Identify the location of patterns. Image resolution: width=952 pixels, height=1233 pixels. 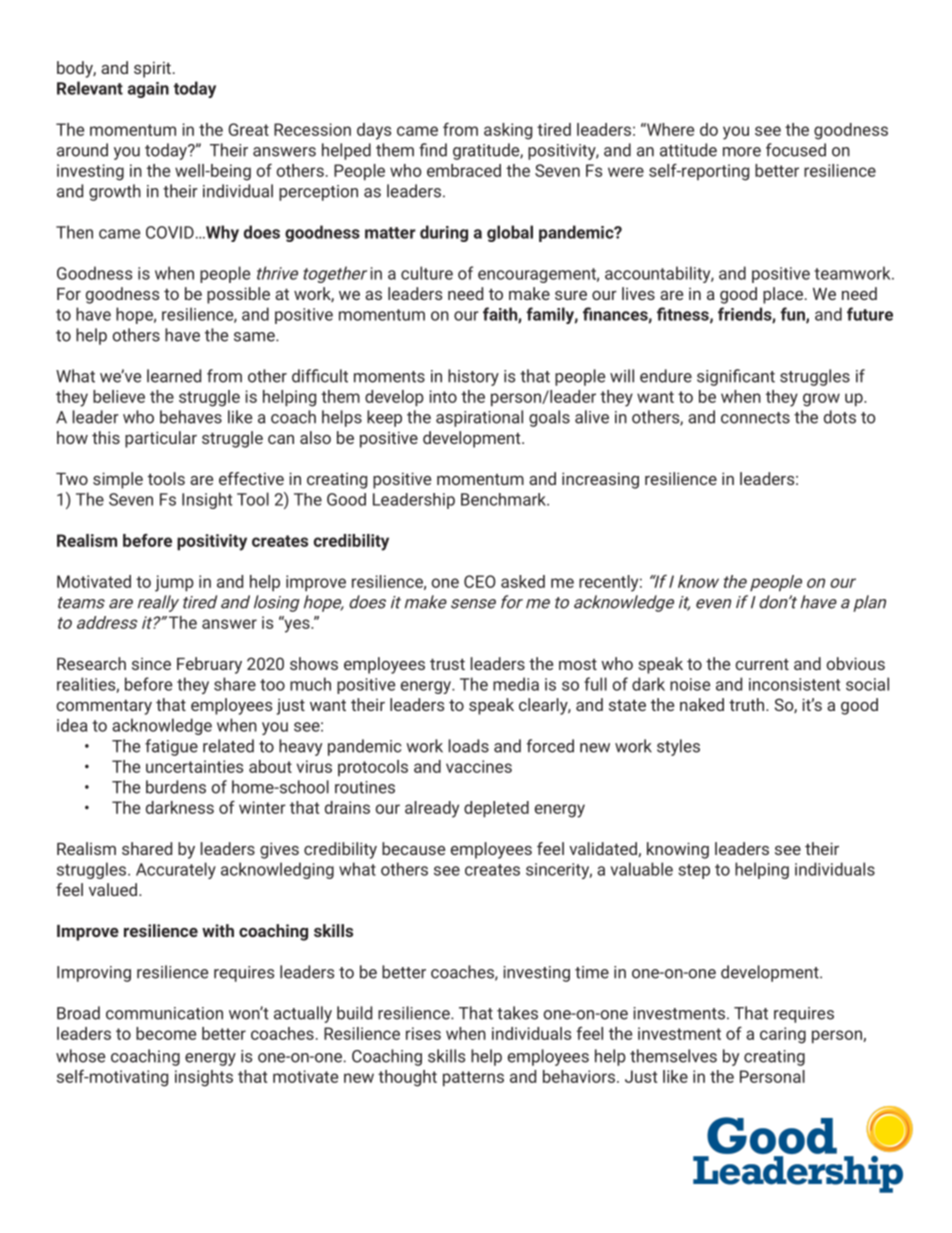
(473, 1079).
